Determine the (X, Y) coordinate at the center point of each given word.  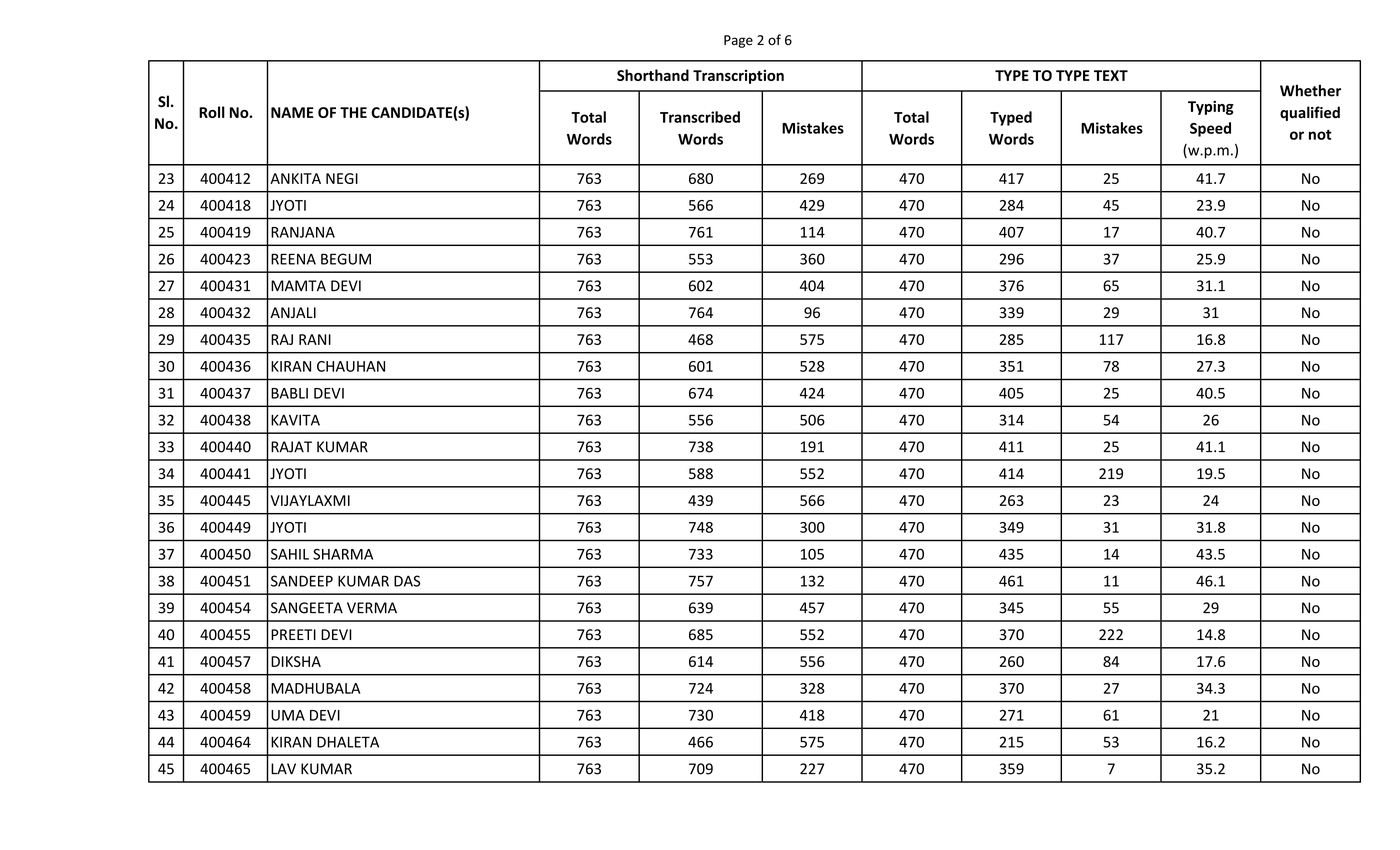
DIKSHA (296, 661)
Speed (1210, 129)
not (1320, 135)
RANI (315, 339)
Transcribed (700, 117)
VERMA (372, 608)
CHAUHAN (351, 366)
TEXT (1111, 75)
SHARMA (343, 554)
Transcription (738, 77)
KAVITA (295, 420)
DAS (407, 581)
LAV (283, 769)
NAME (292, 112)
